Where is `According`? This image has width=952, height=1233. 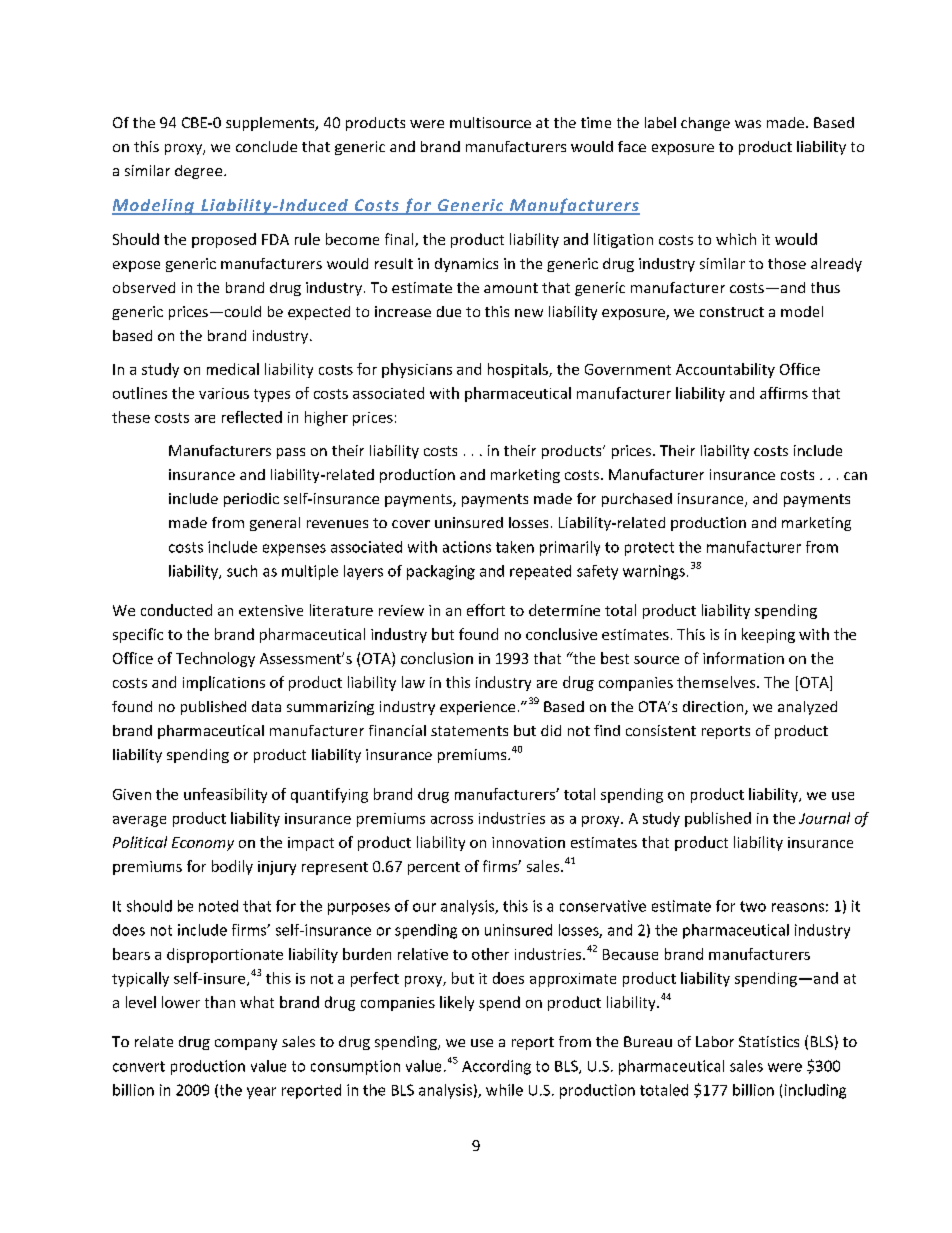 According is located at coordinates (496, 1067).
